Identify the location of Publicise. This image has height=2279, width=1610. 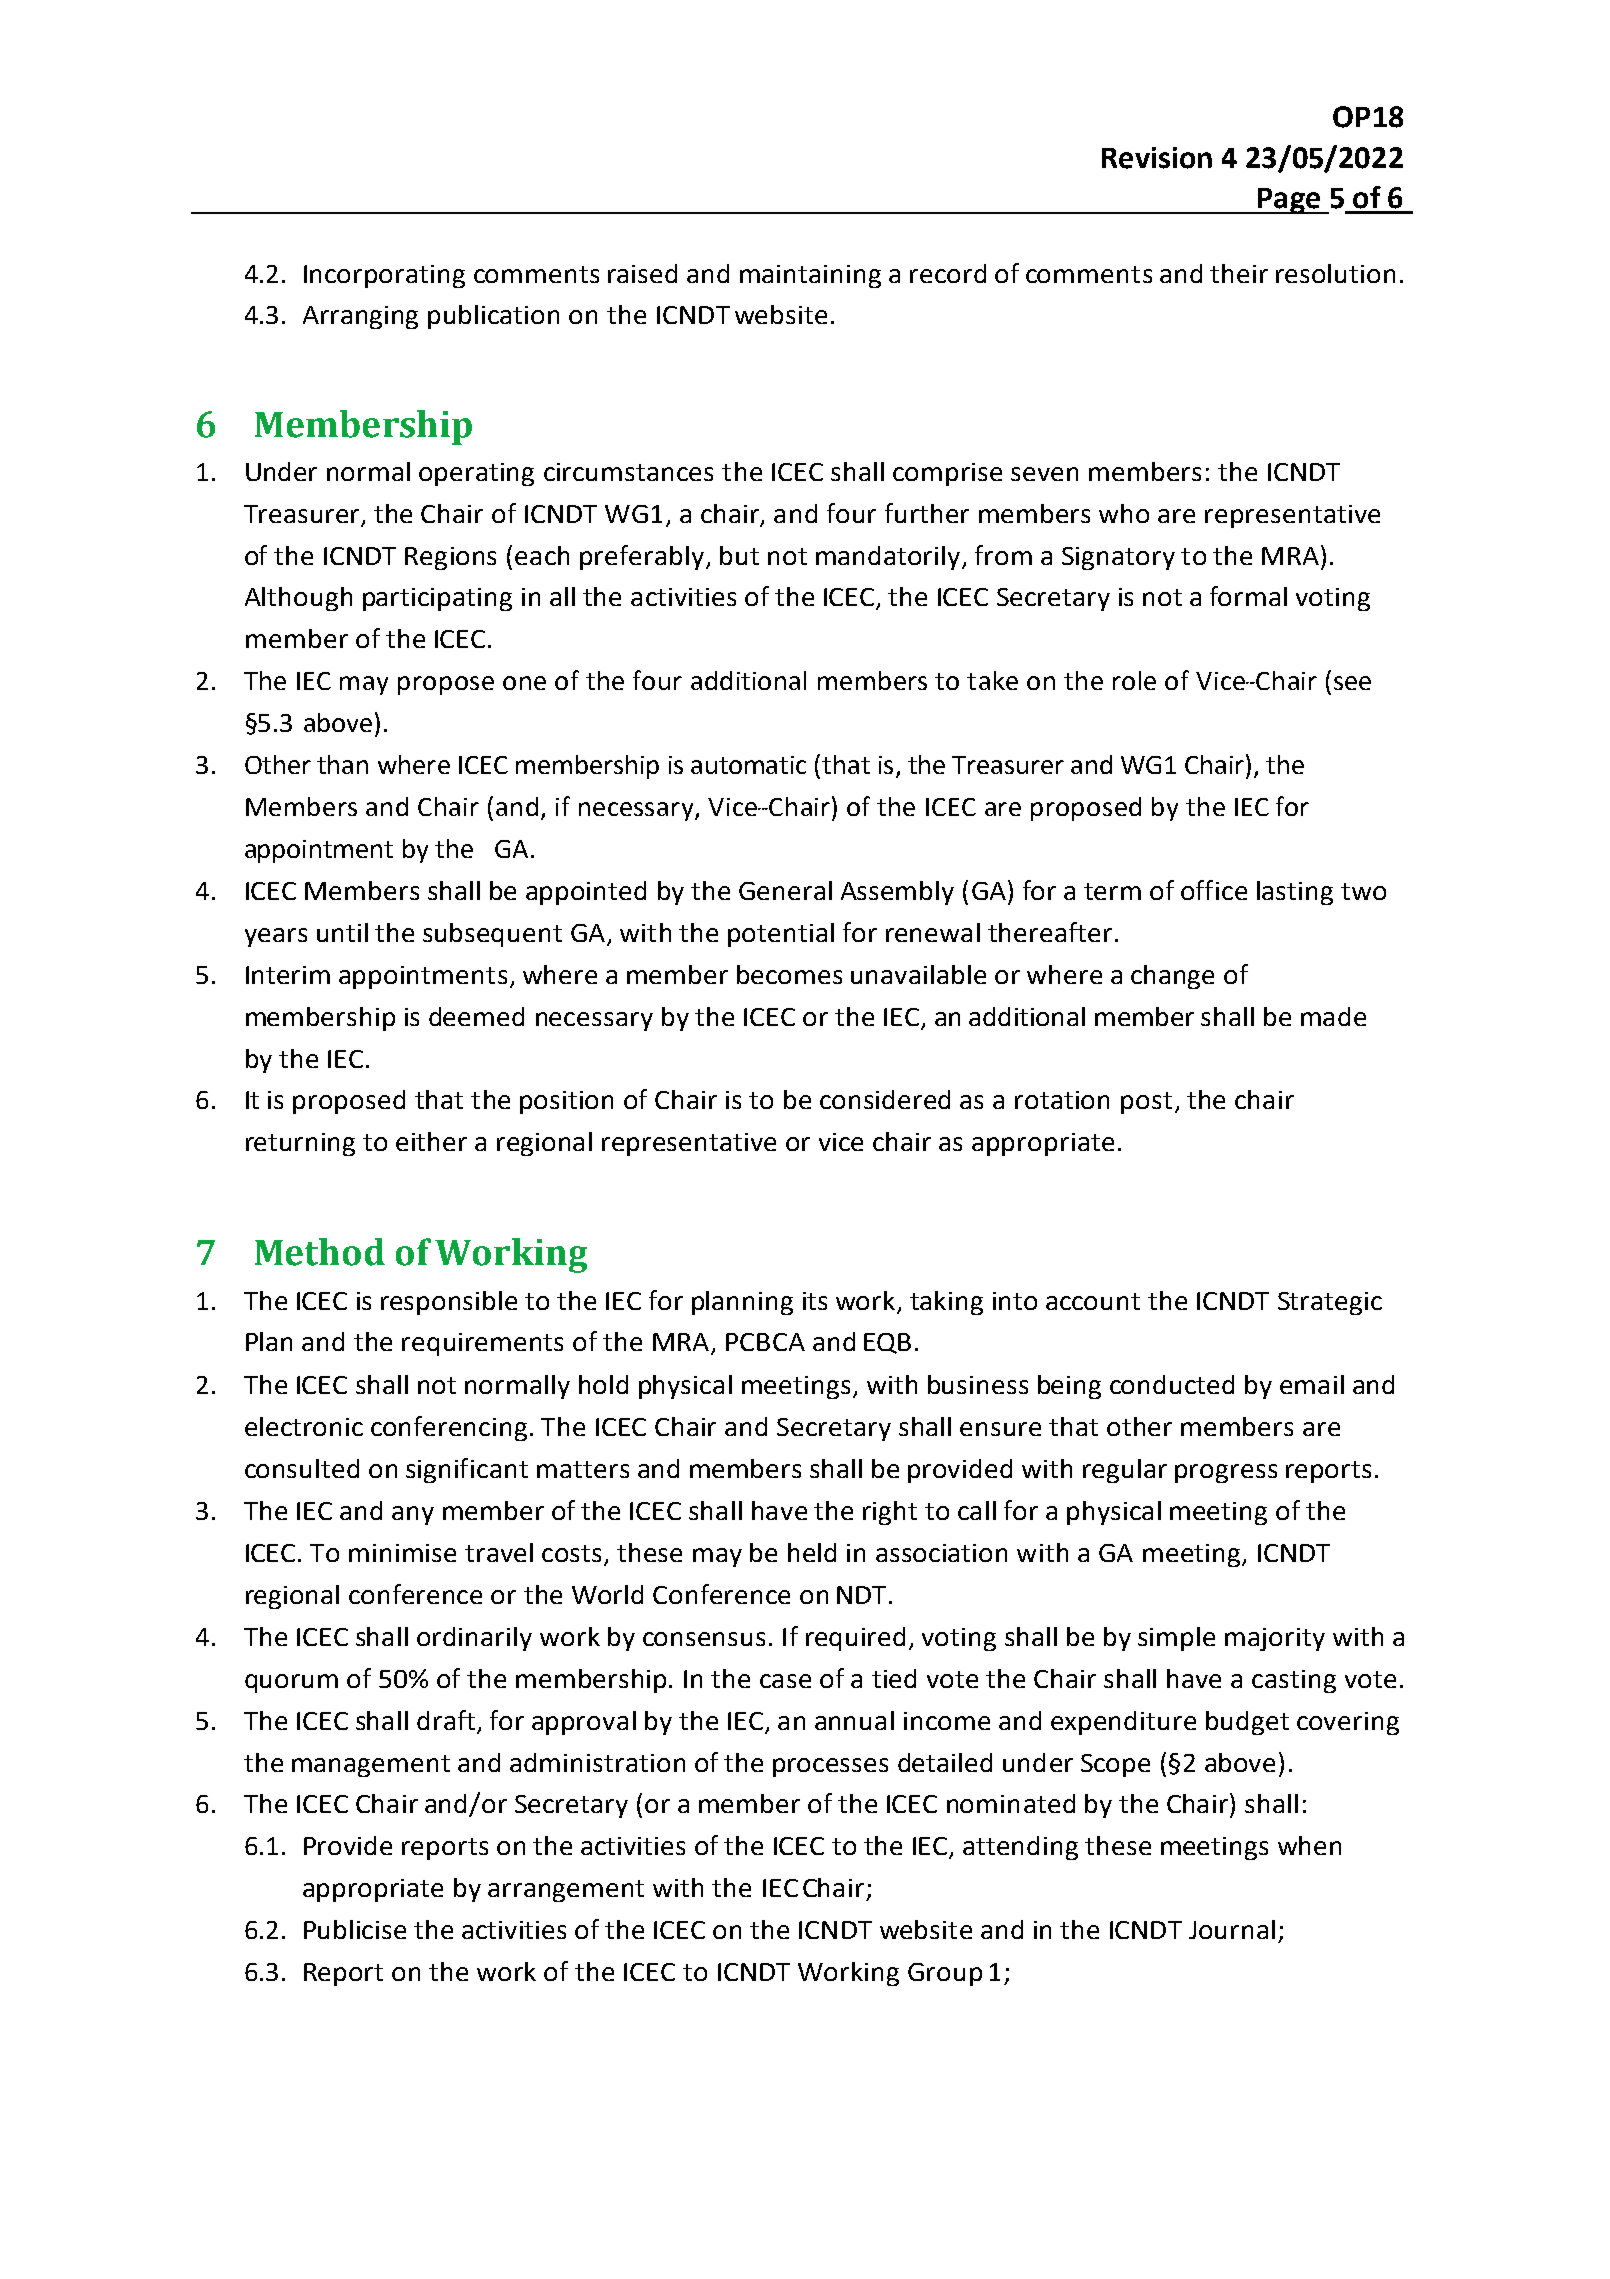
(355, 1929).
